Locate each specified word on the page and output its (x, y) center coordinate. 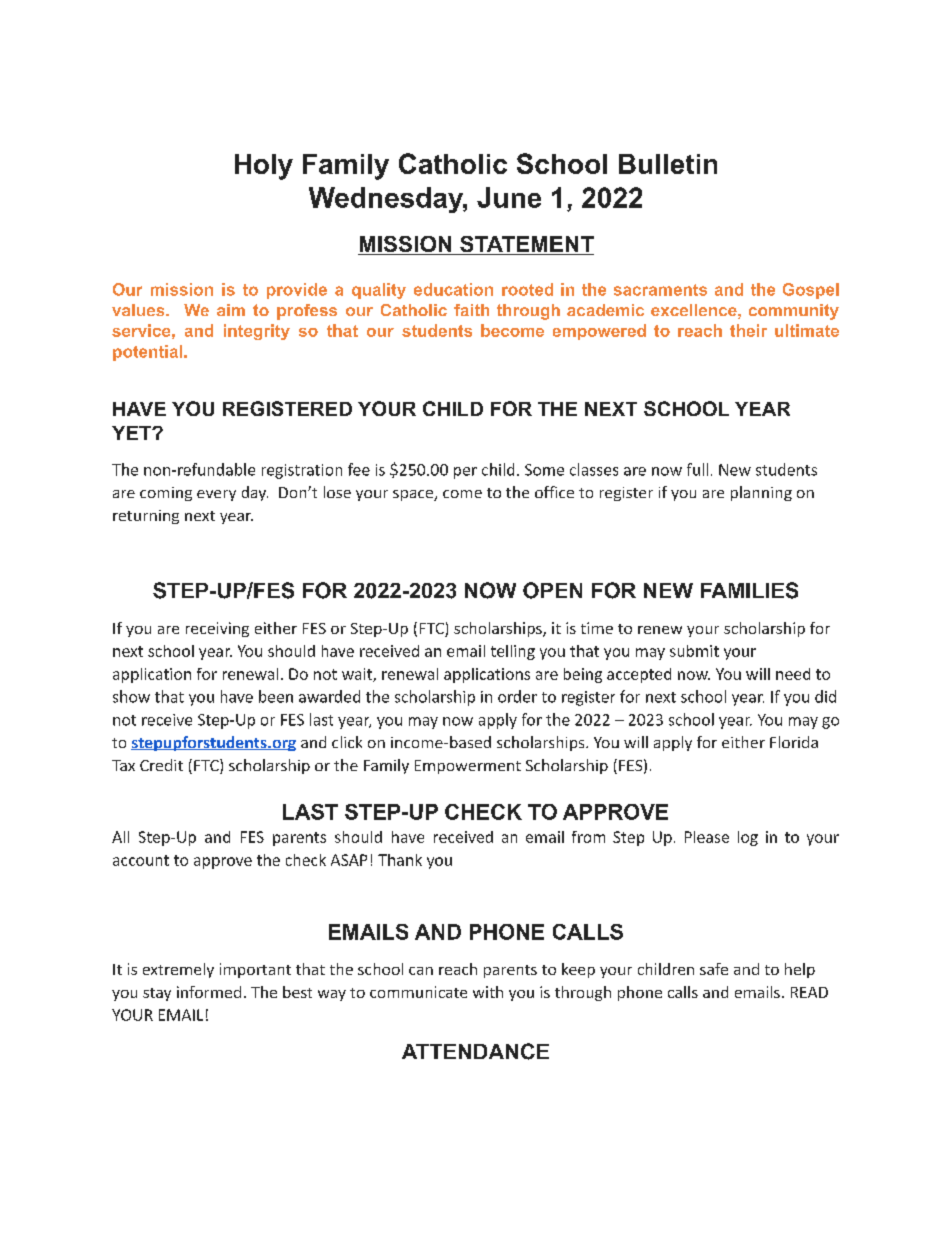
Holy (264, 167)
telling (513, 652)
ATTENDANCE (475, 1051)
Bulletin (668, 164)
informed (209, 992)
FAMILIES (749, 590)
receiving (217, 629)
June (509, 197)
